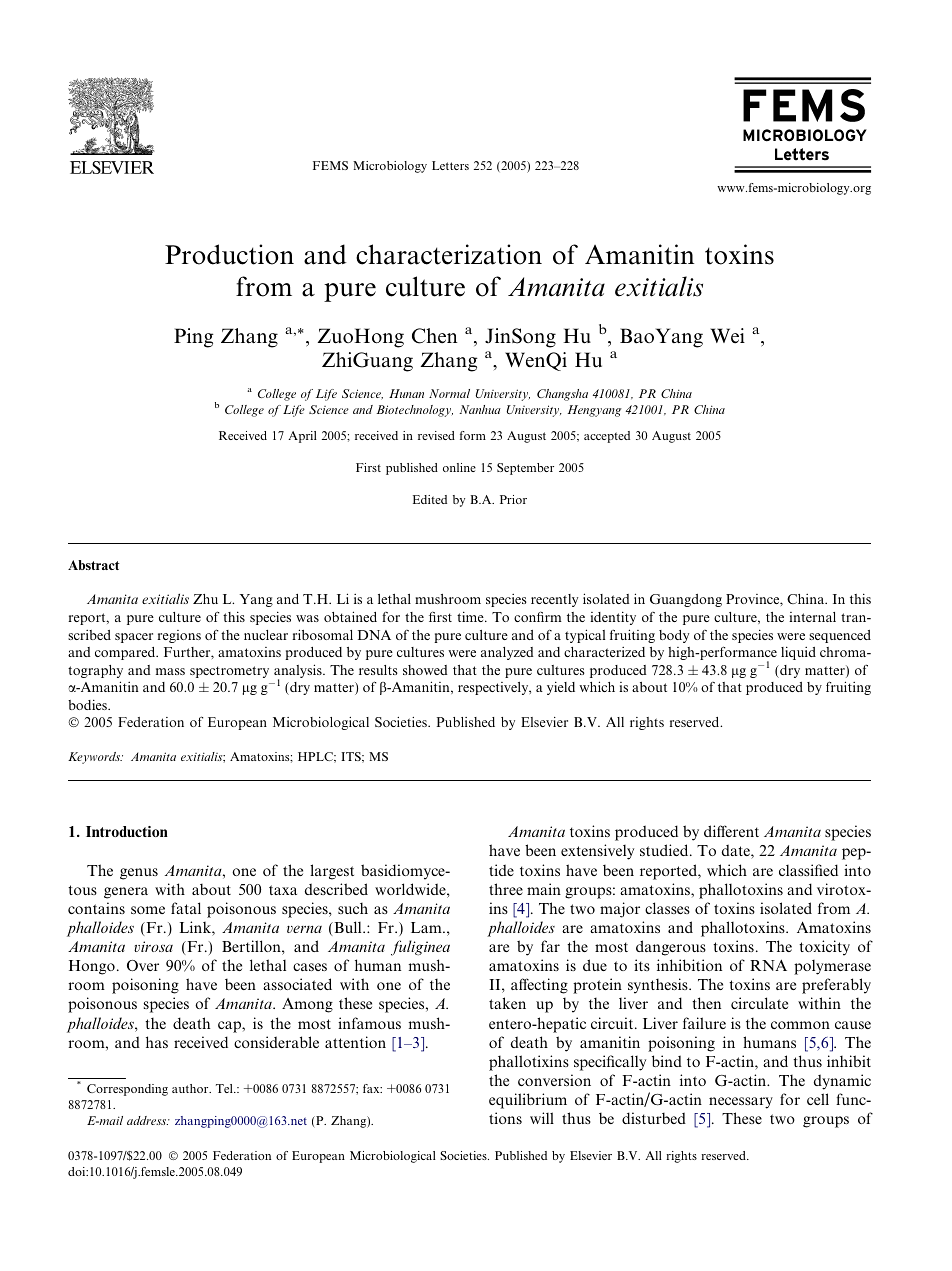  What do you see at coordinates (607, 437) in the screenshot?
I see `accepted` at bounding box center [607, 437].
